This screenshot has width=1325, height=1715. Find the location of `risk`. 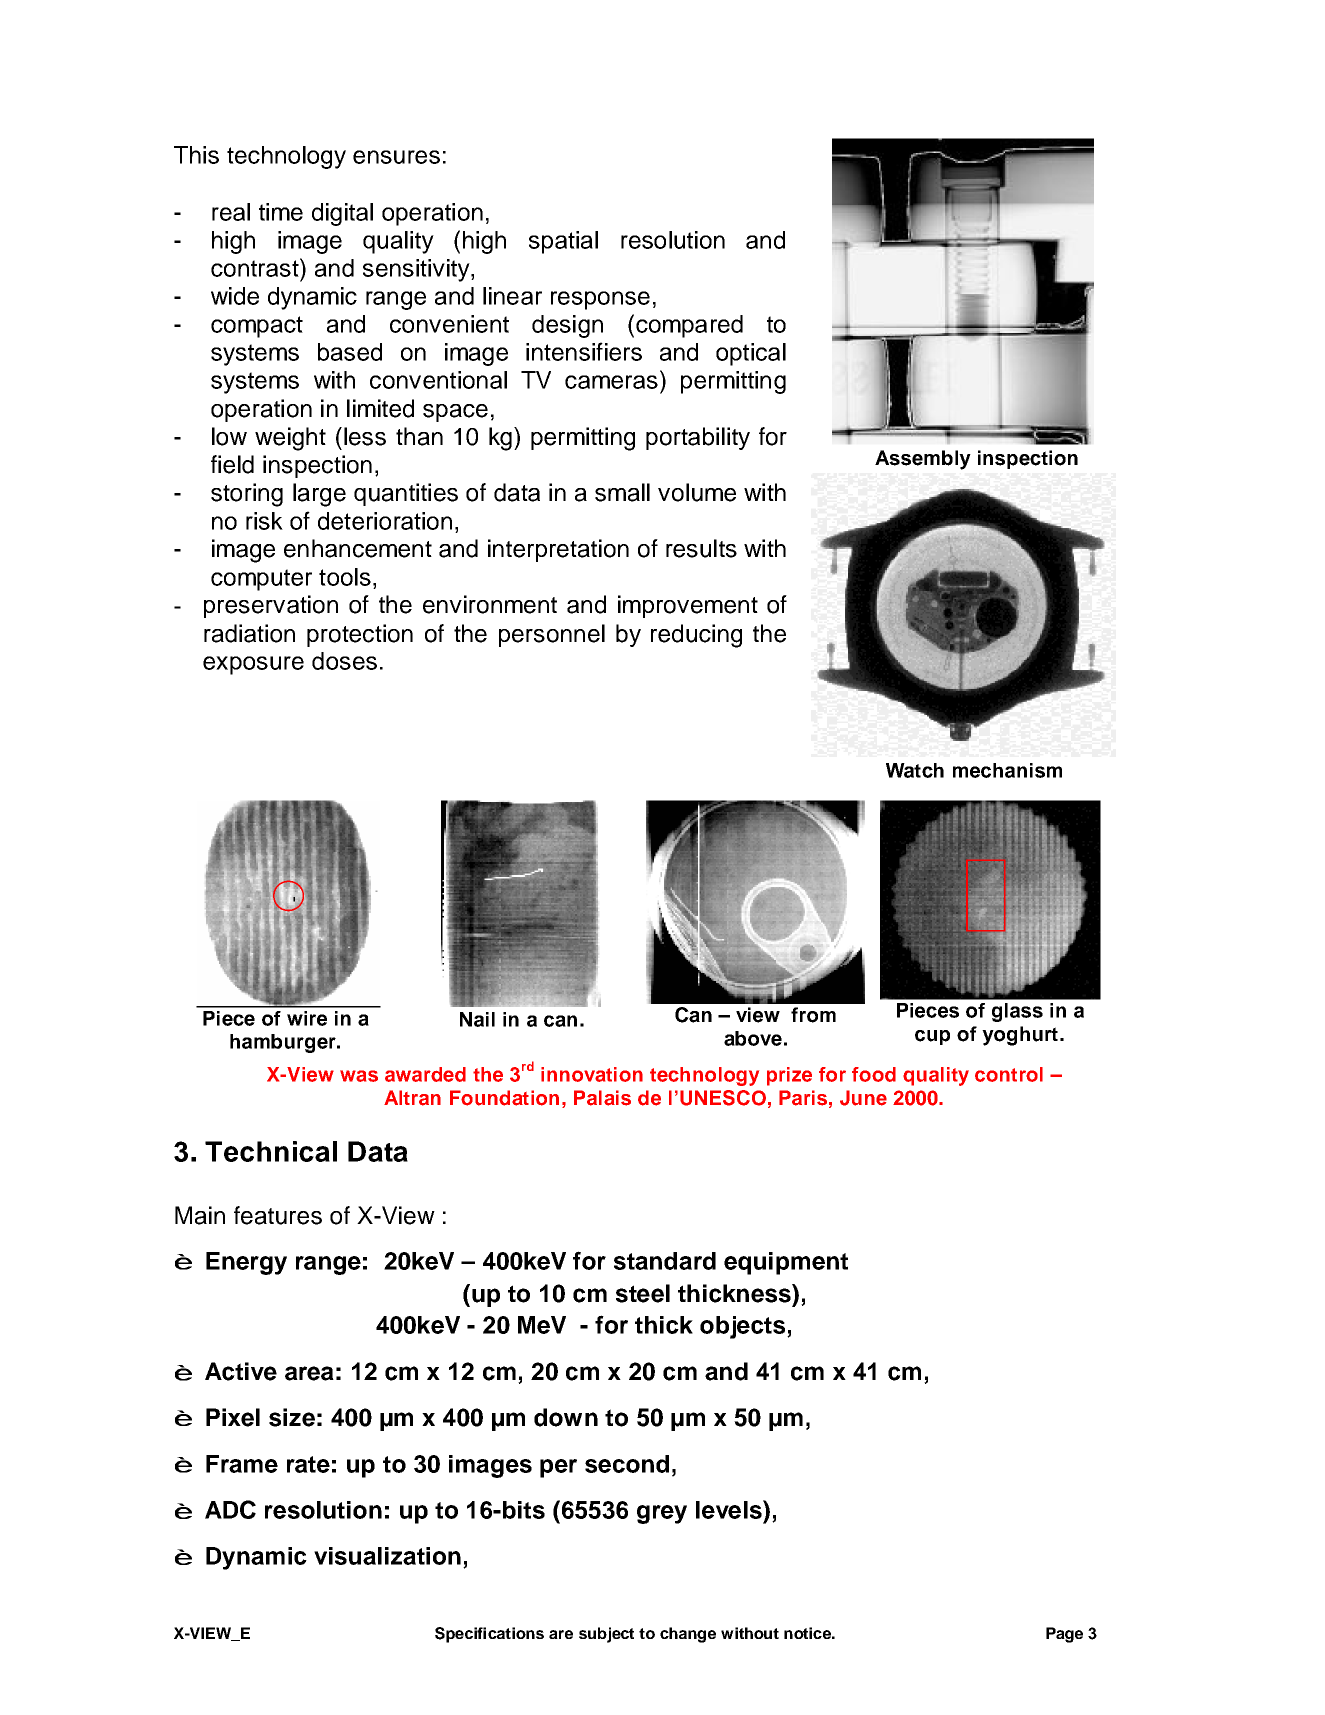

risk is located at coordinates (264, 521).
